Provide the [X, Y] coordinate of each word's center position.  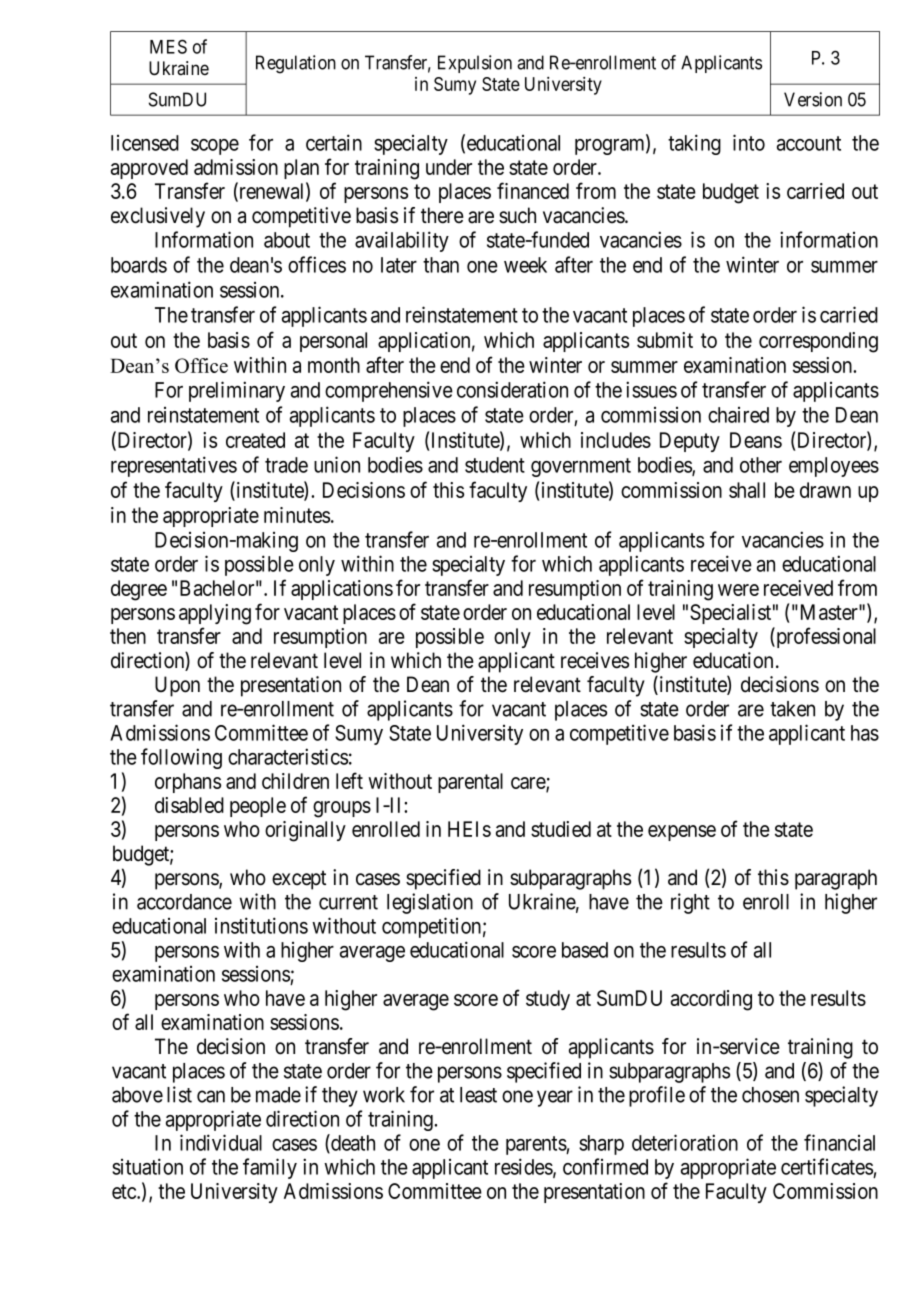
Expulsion [475, 64]
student [495, 465]
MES [168, 46]
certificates [827, 1166]
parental [470, 783]
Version [813, 99]
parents [536, 1145]
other [761, 465]
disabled [189, 805]
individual [221, 1142]
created [255, 440]
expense [682, 833]
